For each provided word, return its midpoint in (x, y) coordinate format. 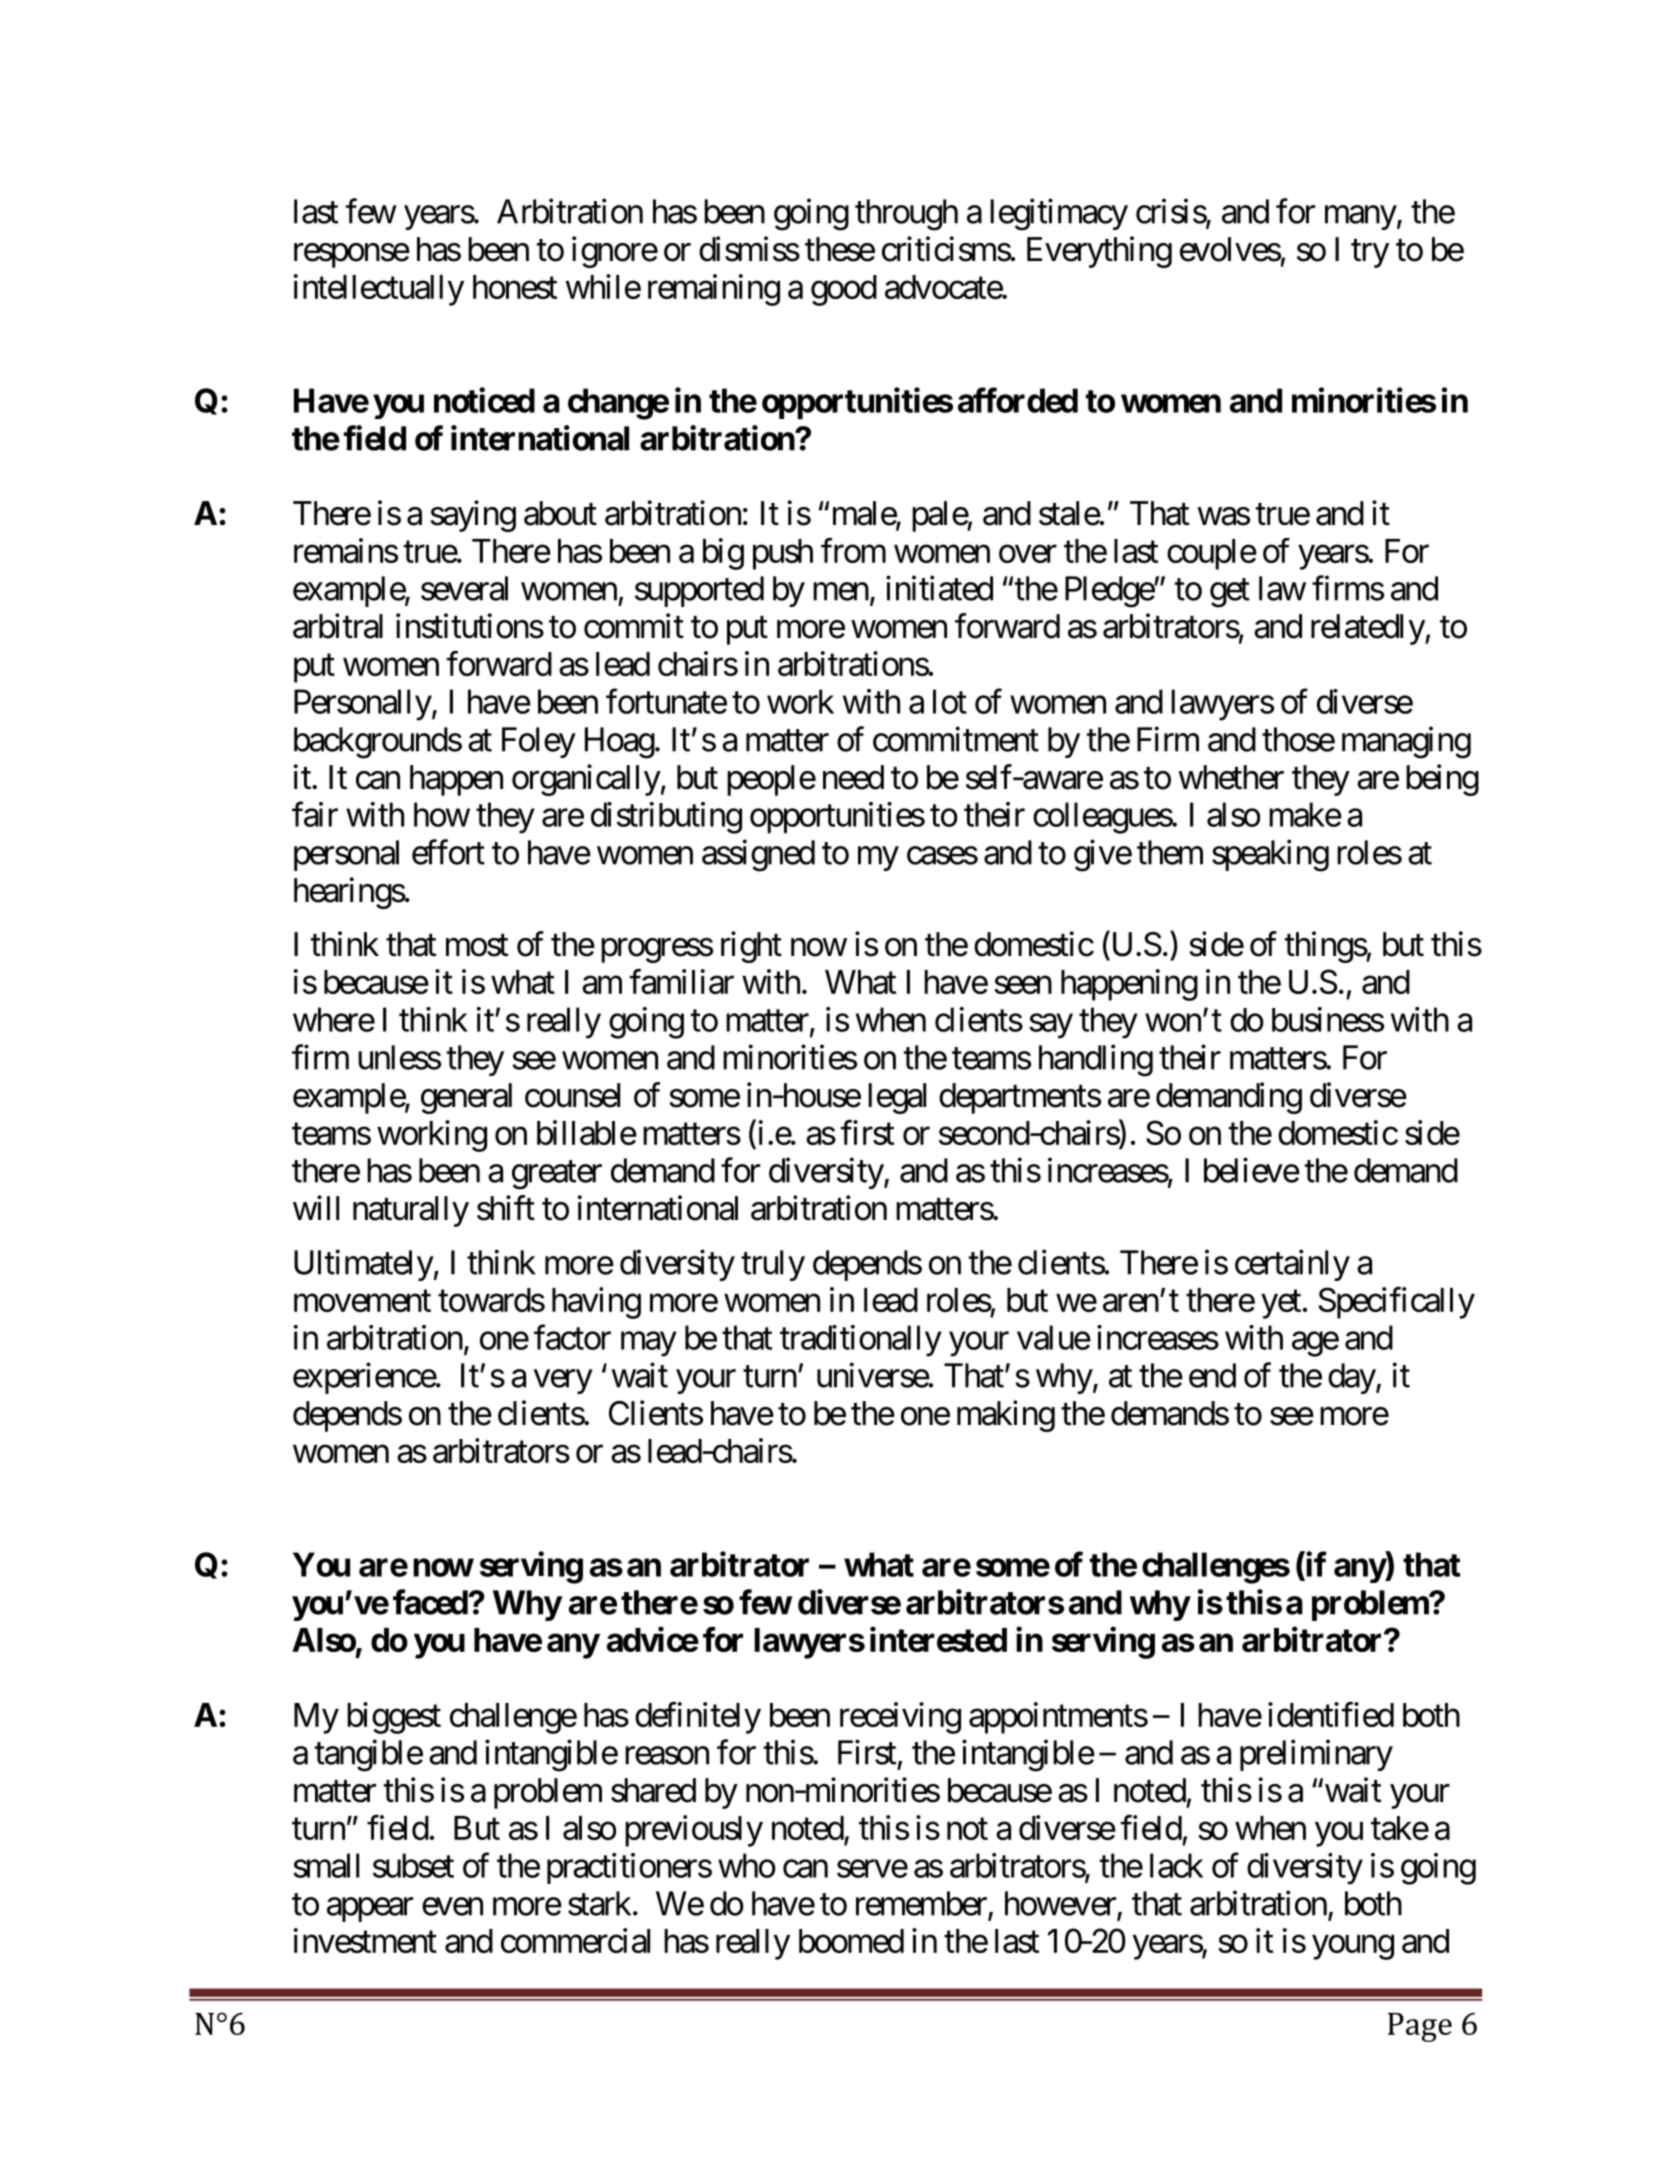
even (452, 1907)
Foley (539, 742)
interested (938, 1639)
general (466, 1098)
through (906, 215)
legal (897, 1098)
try (1370, 254)
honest (515, 287)
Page (1420, 2027)
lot (950, 701)
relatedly (1368, 629)
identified (1331, 1714)
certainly (1292, 1265)
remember (921, 1903)
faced (430, 1602)
